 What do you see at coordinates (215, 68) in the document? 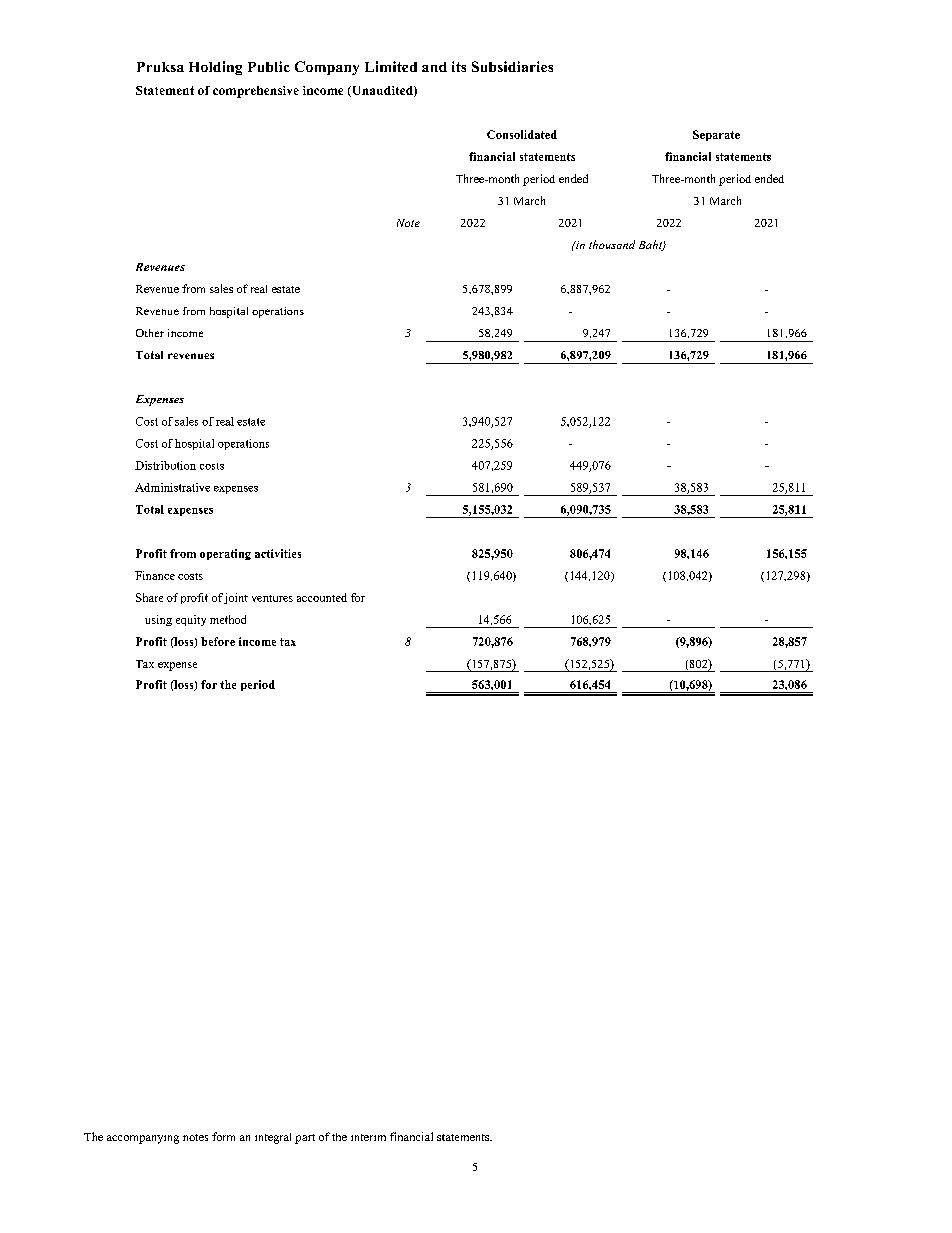
I see `Holding` at bounding box center [215, 68].
